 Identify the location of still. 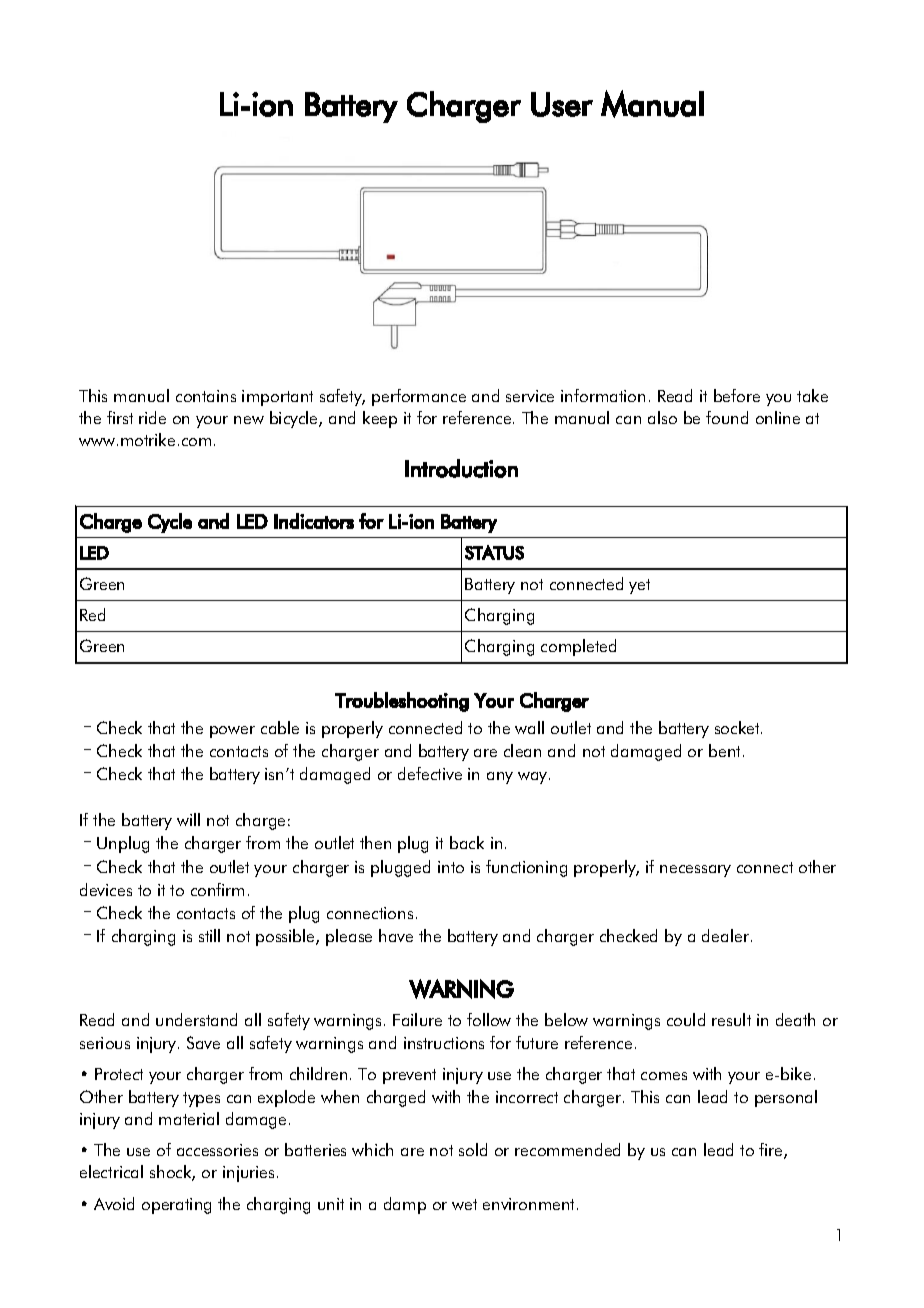
(209, 935).
